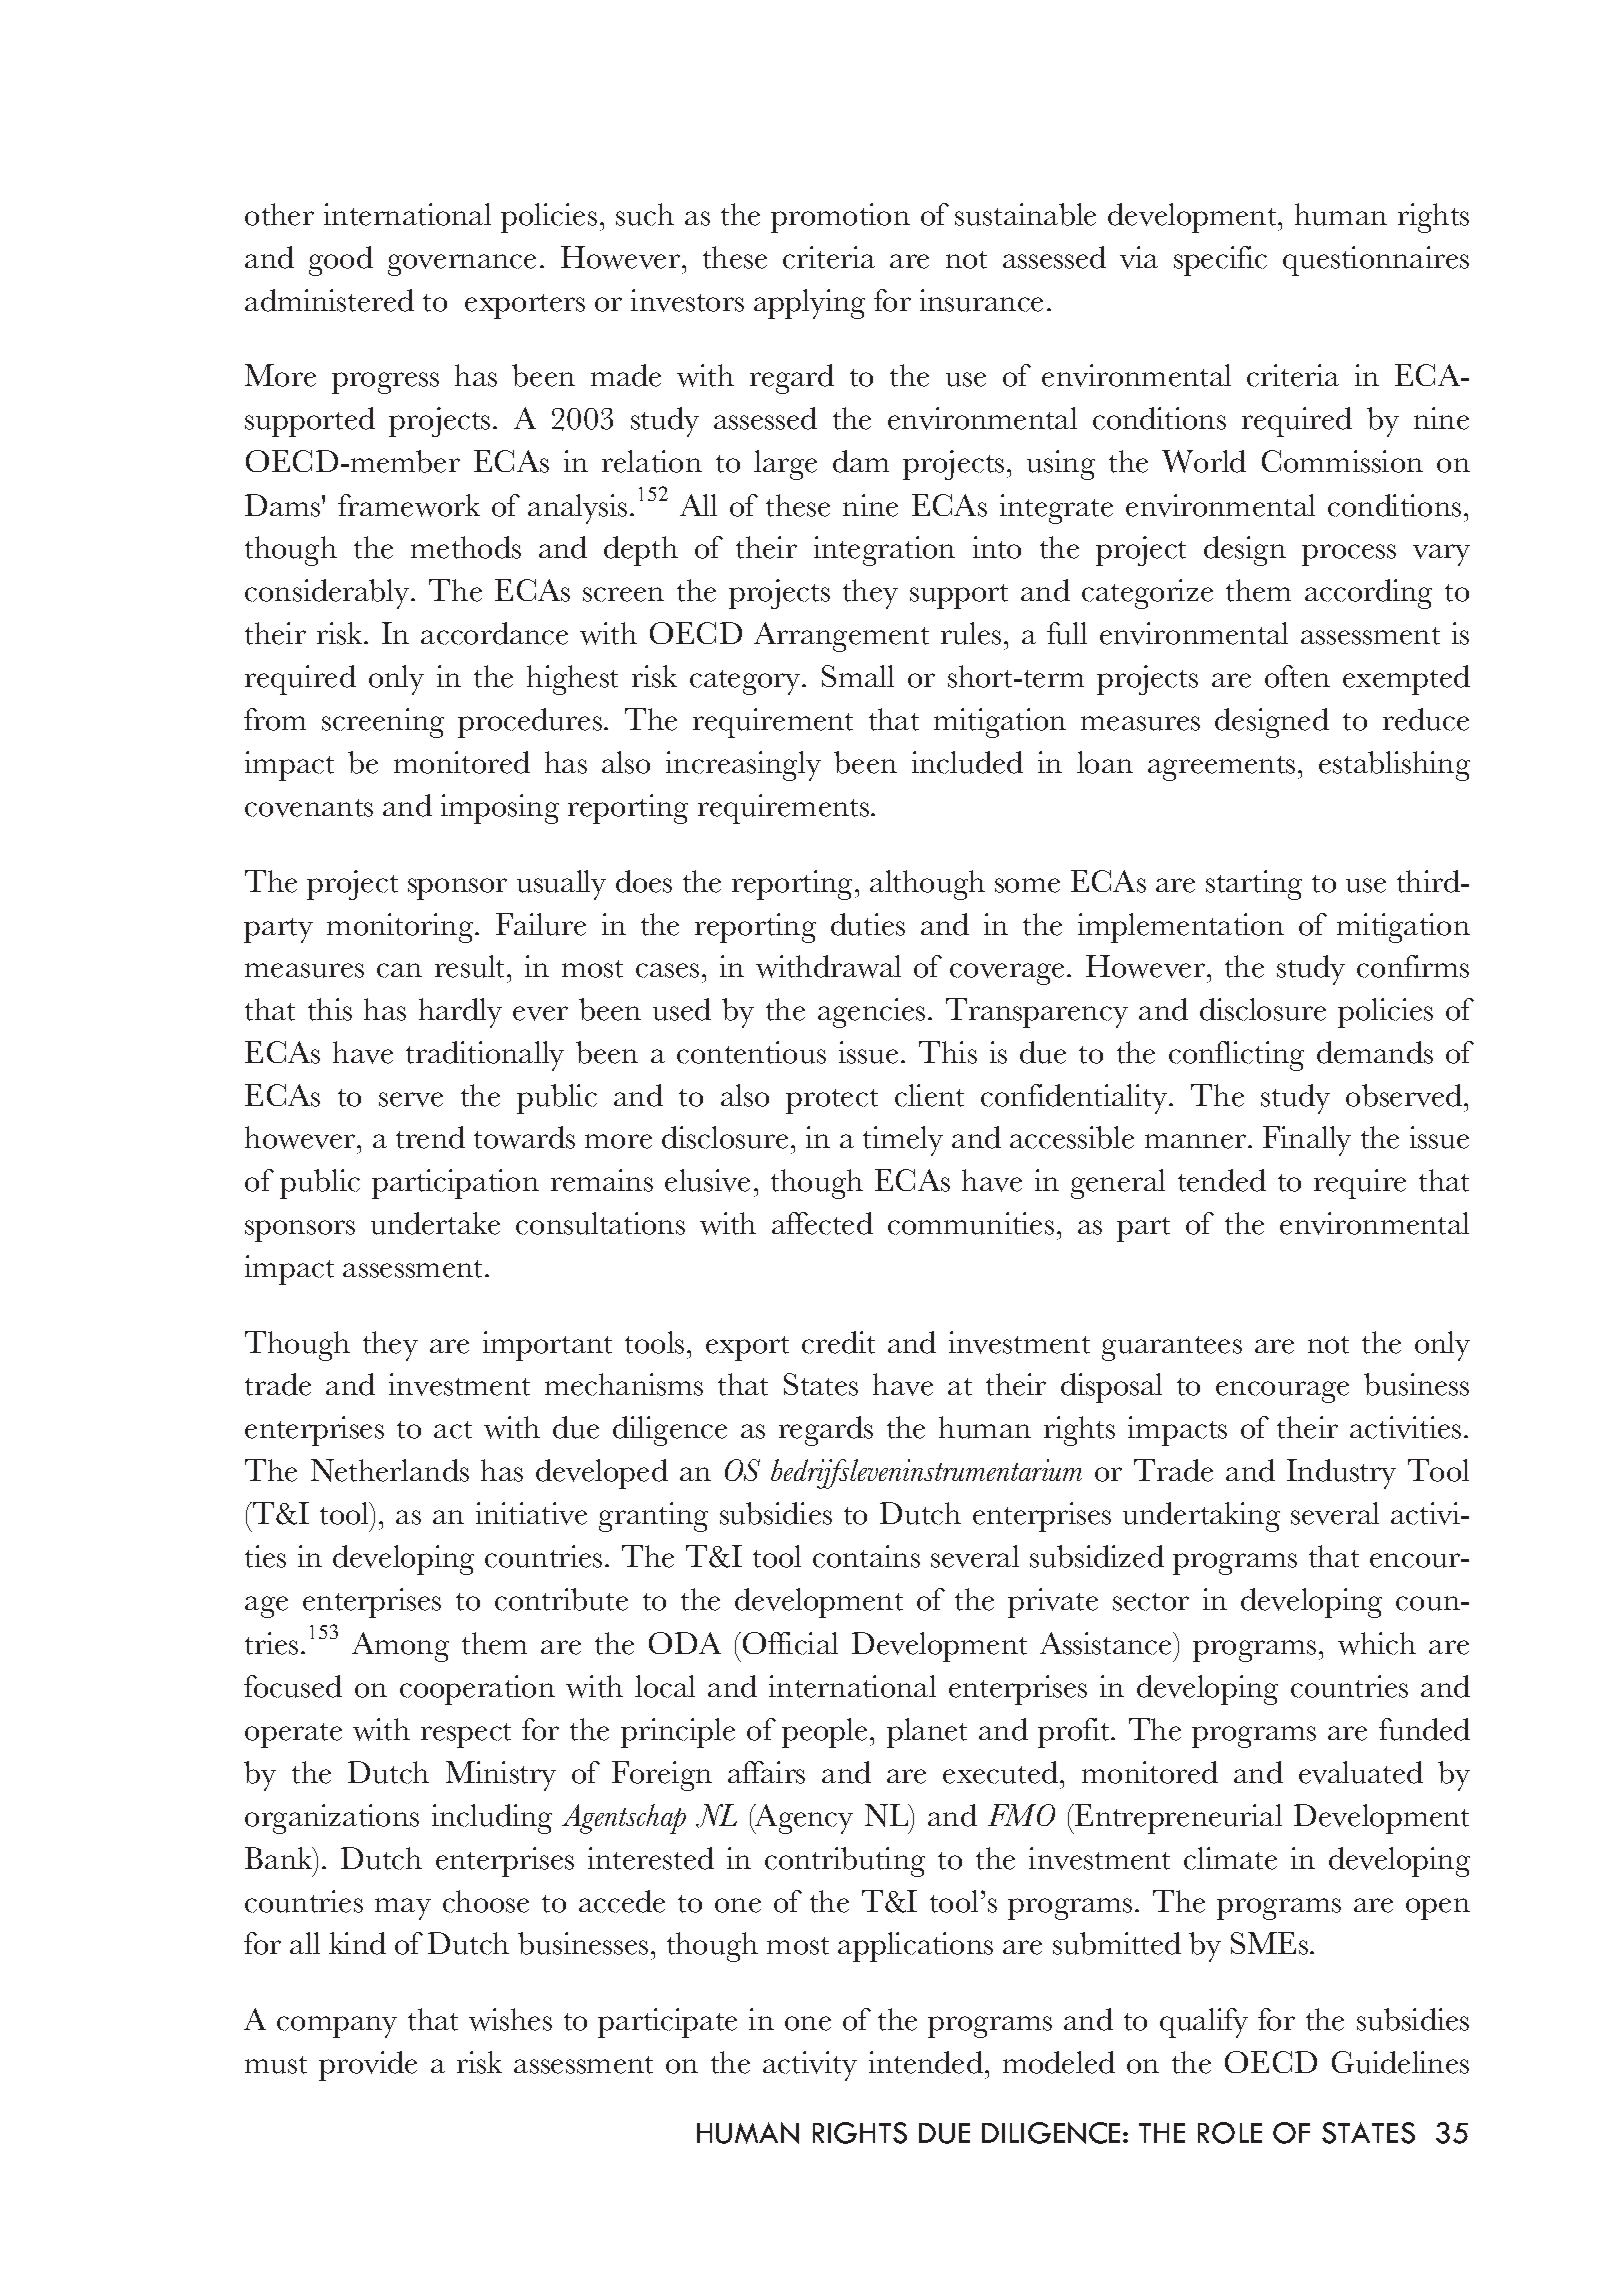  Describe the element at coordinates (462, 265) in the image. I see `governance` at that location.
